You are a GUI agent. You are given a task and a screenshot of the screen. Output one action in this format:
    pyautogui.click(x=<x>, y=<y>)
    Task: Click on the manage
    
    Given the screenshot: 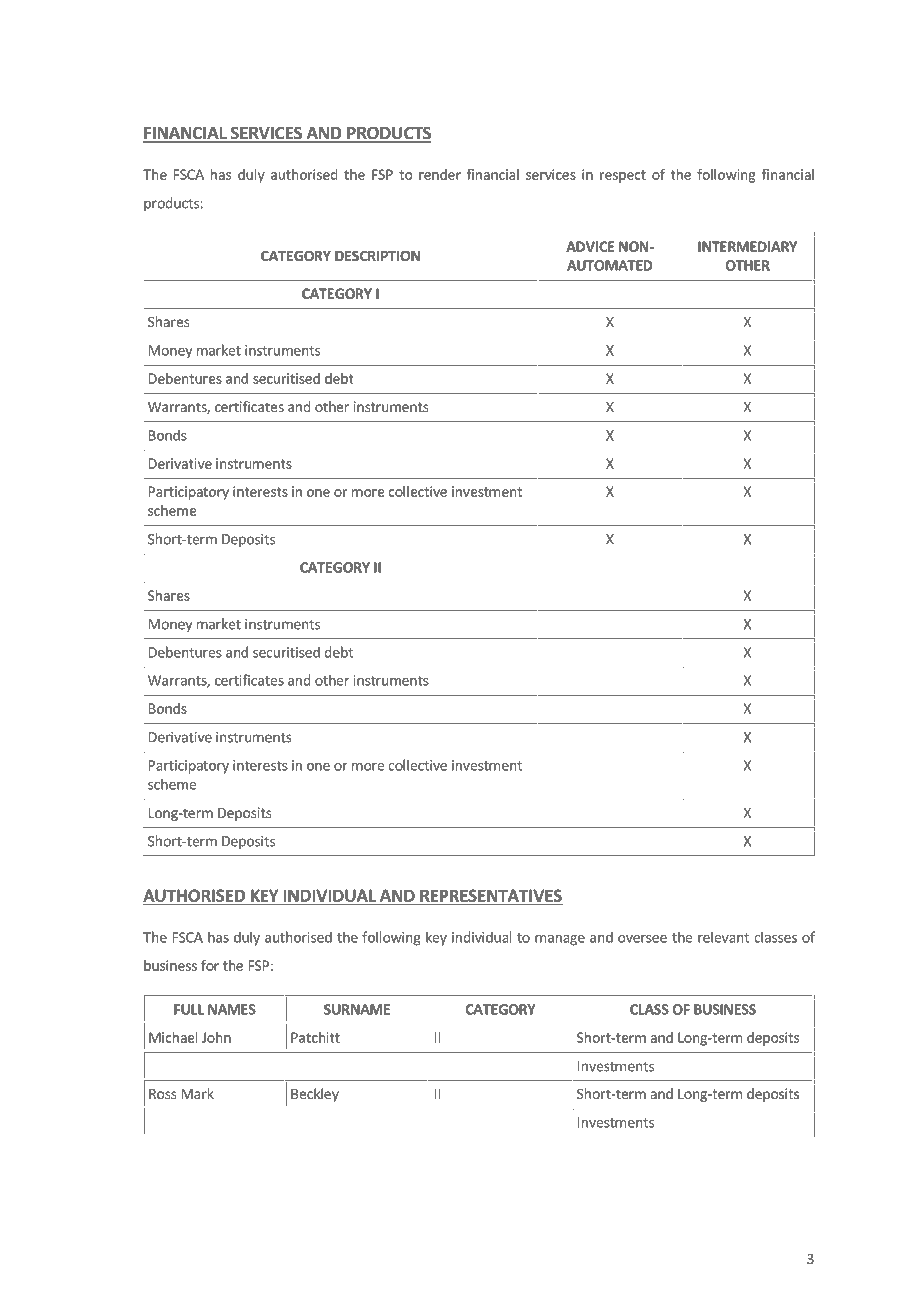 What is the action you would take?
    pyautogui.click(x=560, y=940)
